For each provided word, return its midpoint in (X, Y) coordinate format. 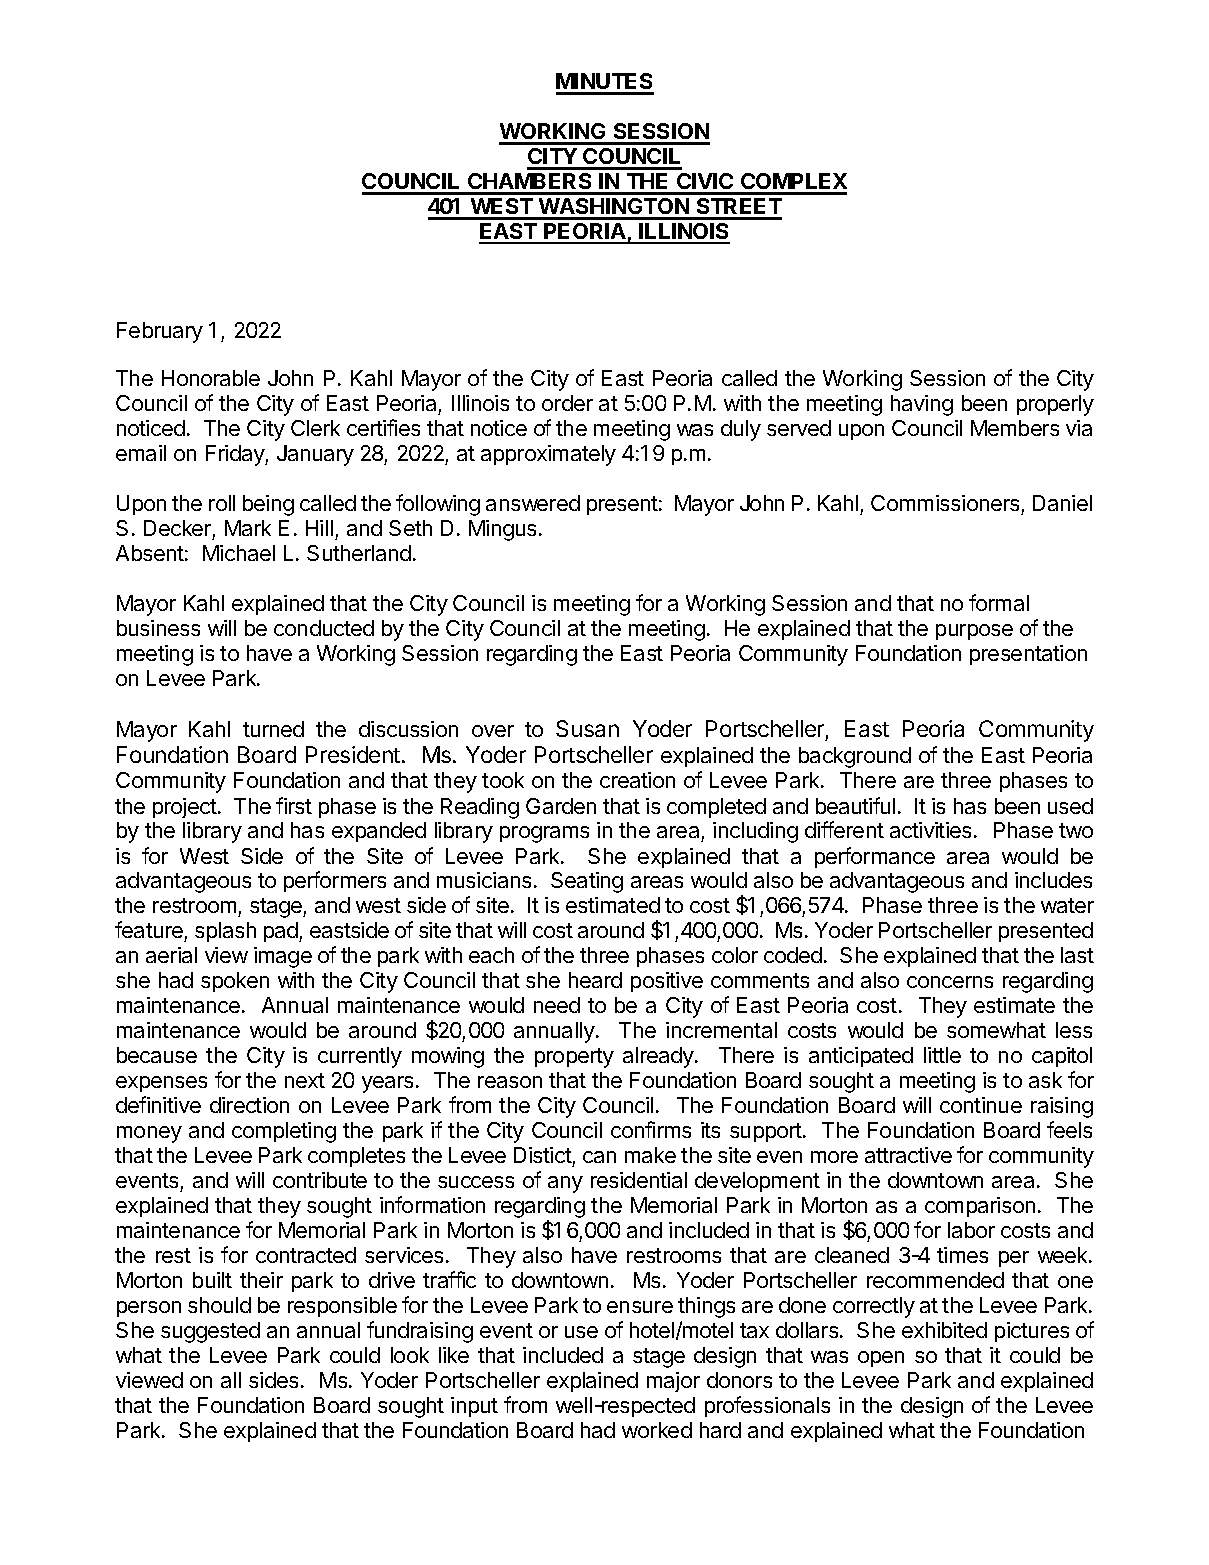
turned (273, 729)
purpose (974, 632)
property (574, 1058)
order (567, 403)
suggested (210, 1332)
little (942, 1055)
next (305, 1080)
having (922, 405)
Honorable (211, 378)
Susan (587, 728)
